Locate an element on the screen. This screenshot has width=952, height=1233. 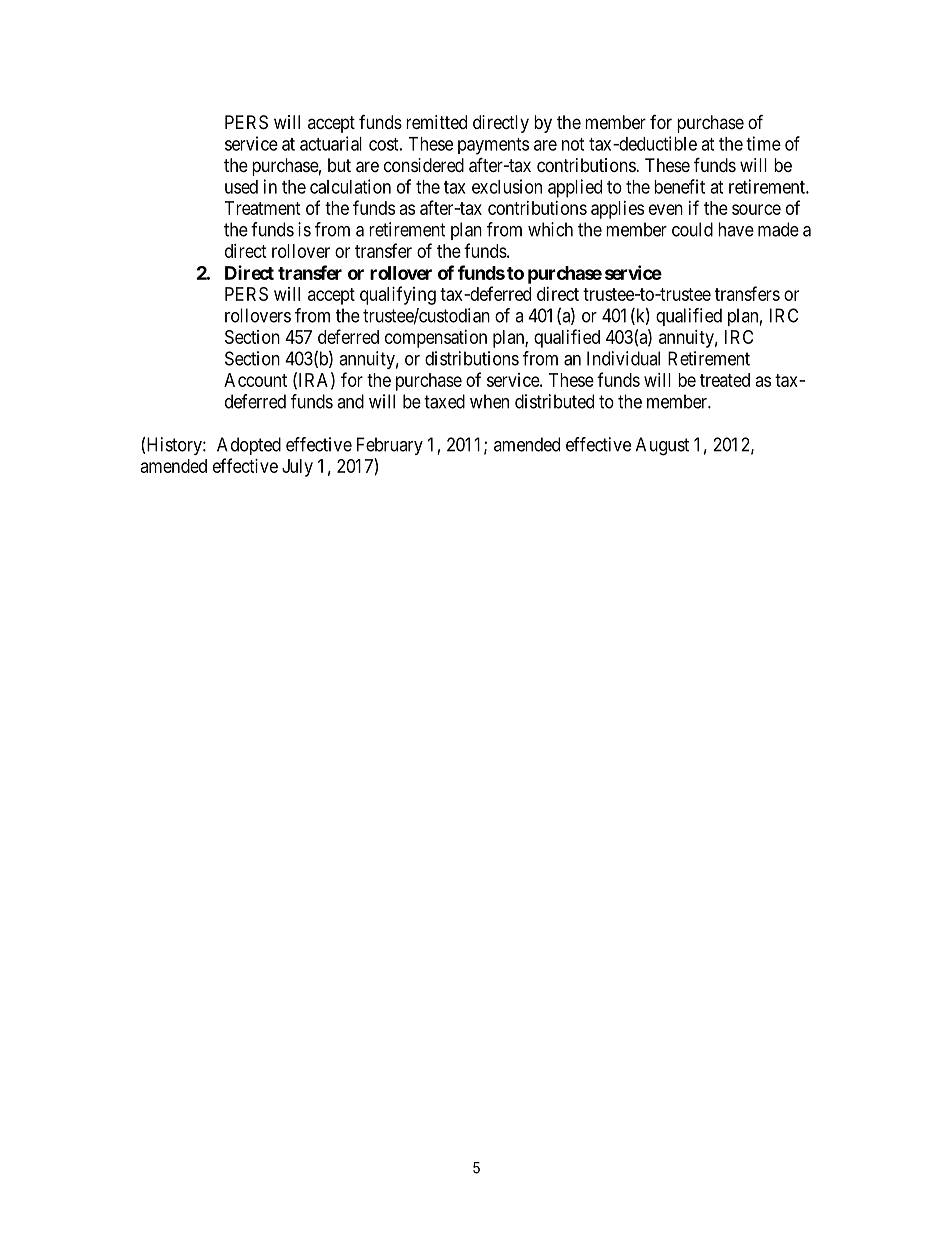
payments is located at coordinates (493, 146).
